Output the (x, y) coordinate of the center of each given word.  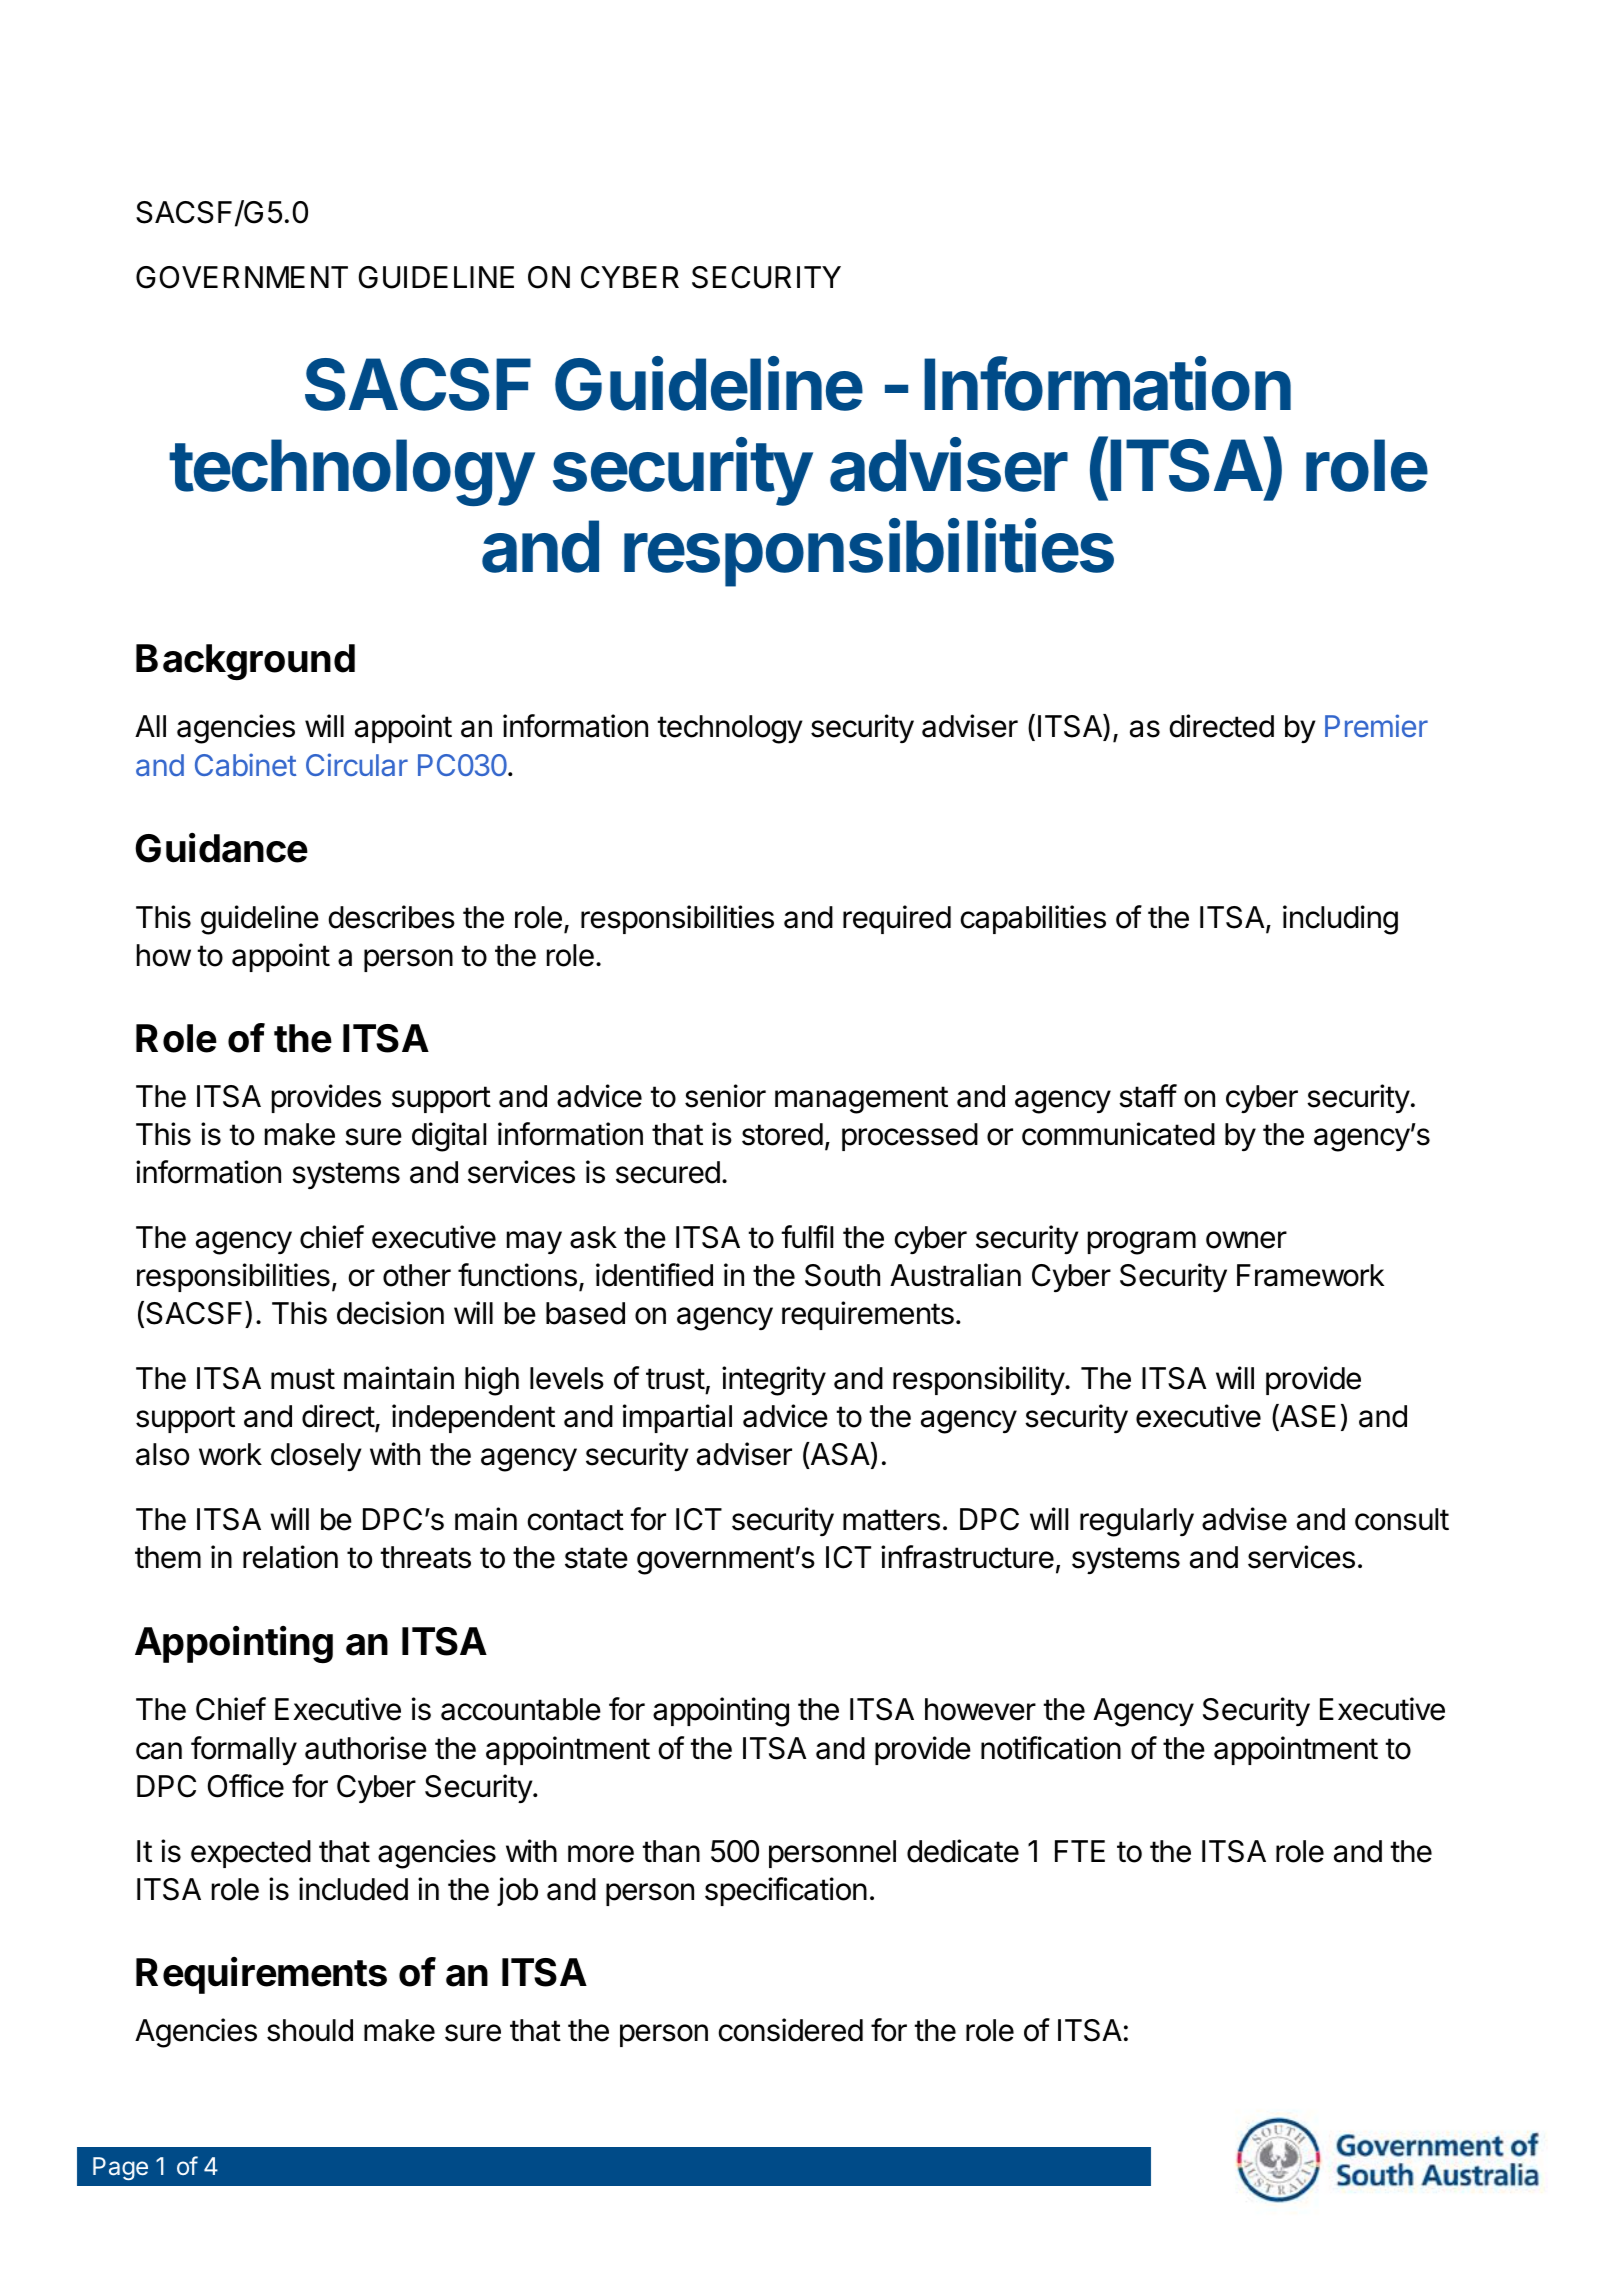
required (897, 919)
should (310, 2030)
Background (245, 662)
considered (791, 2030)
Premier (1376, 725)
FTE (1080, 1851)
